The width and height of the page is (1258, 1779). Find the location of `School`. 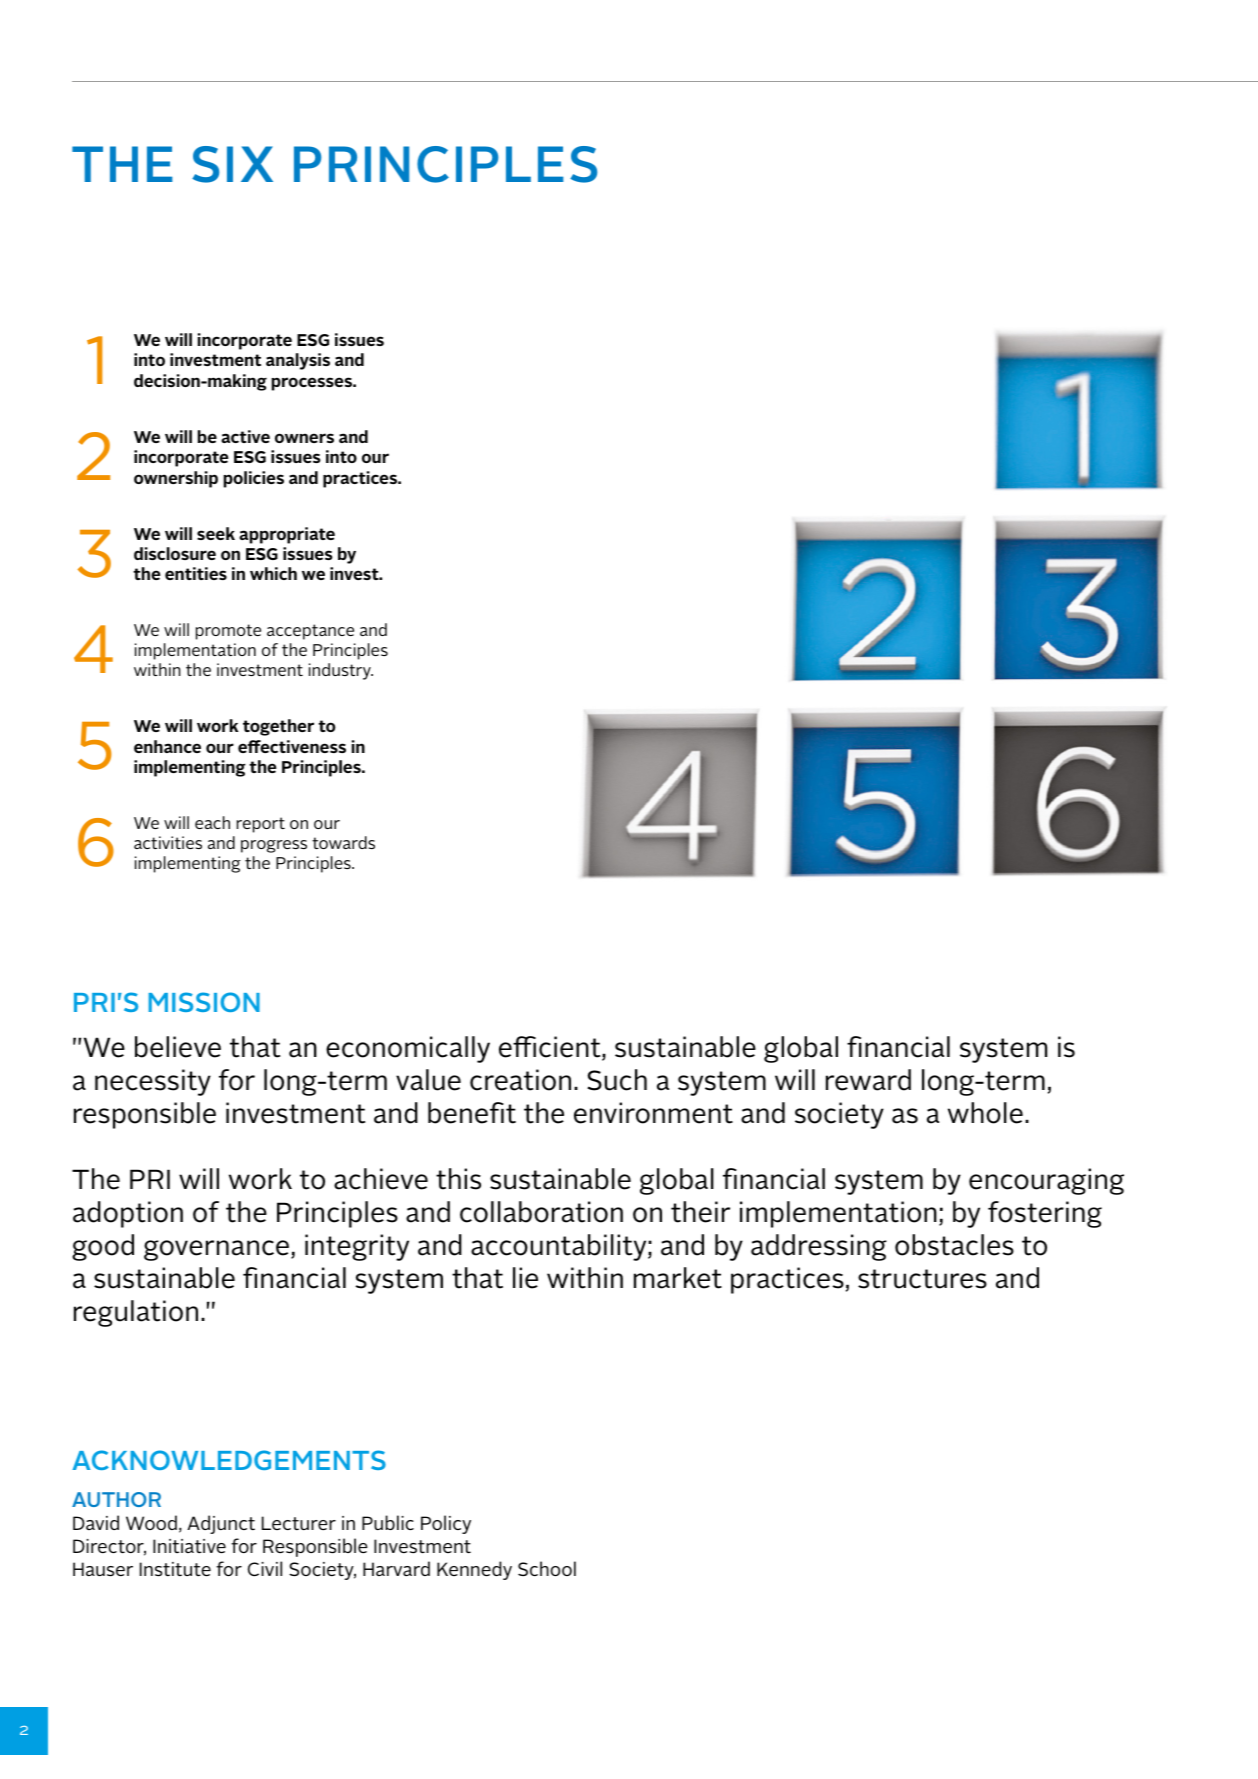

School is located at coordinates (547, 1568).
